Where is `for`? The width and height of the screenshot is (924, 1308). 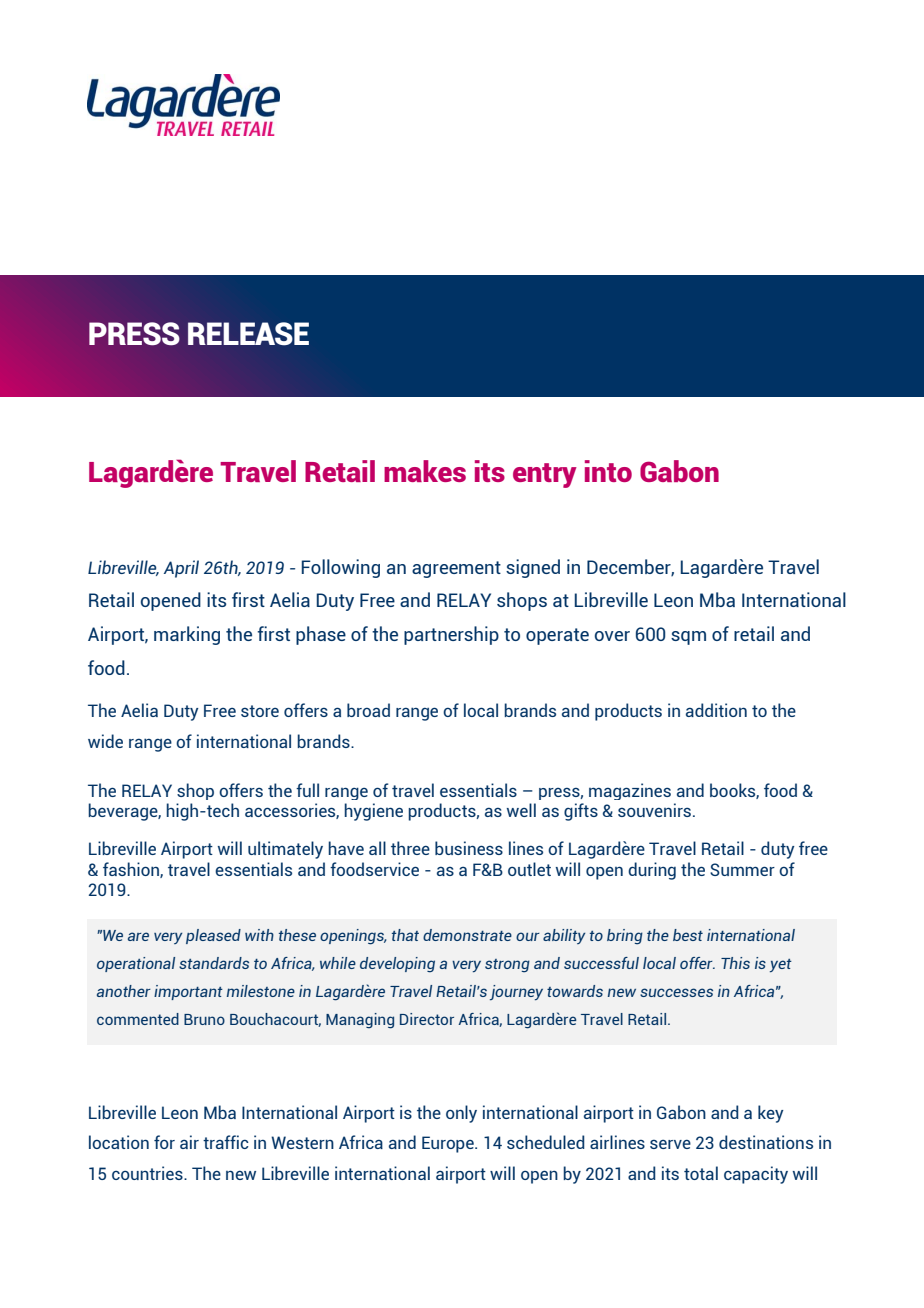
for is located at coordinates (164, 1142).
